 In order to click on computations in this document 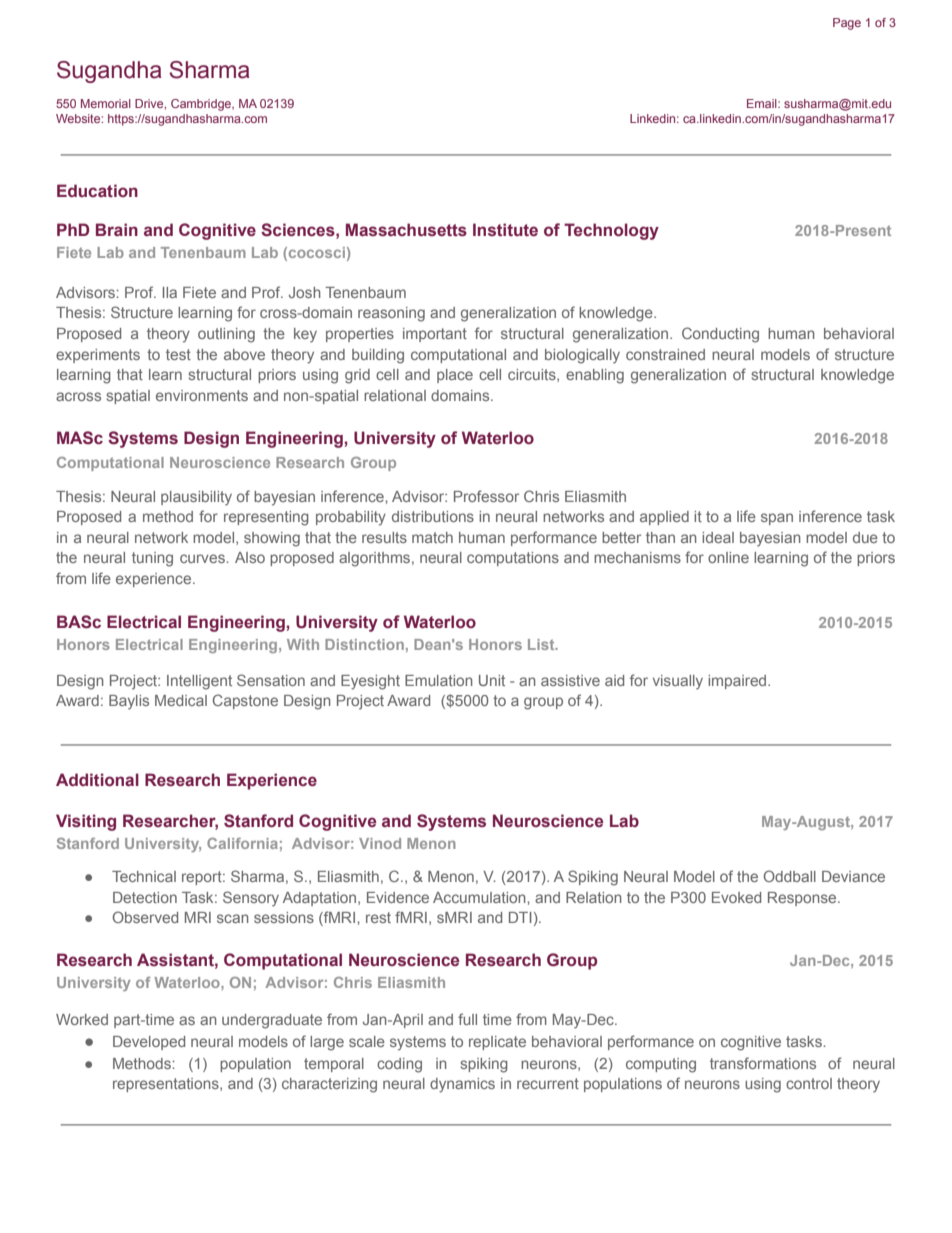, I will do `click(513, 559)`.
